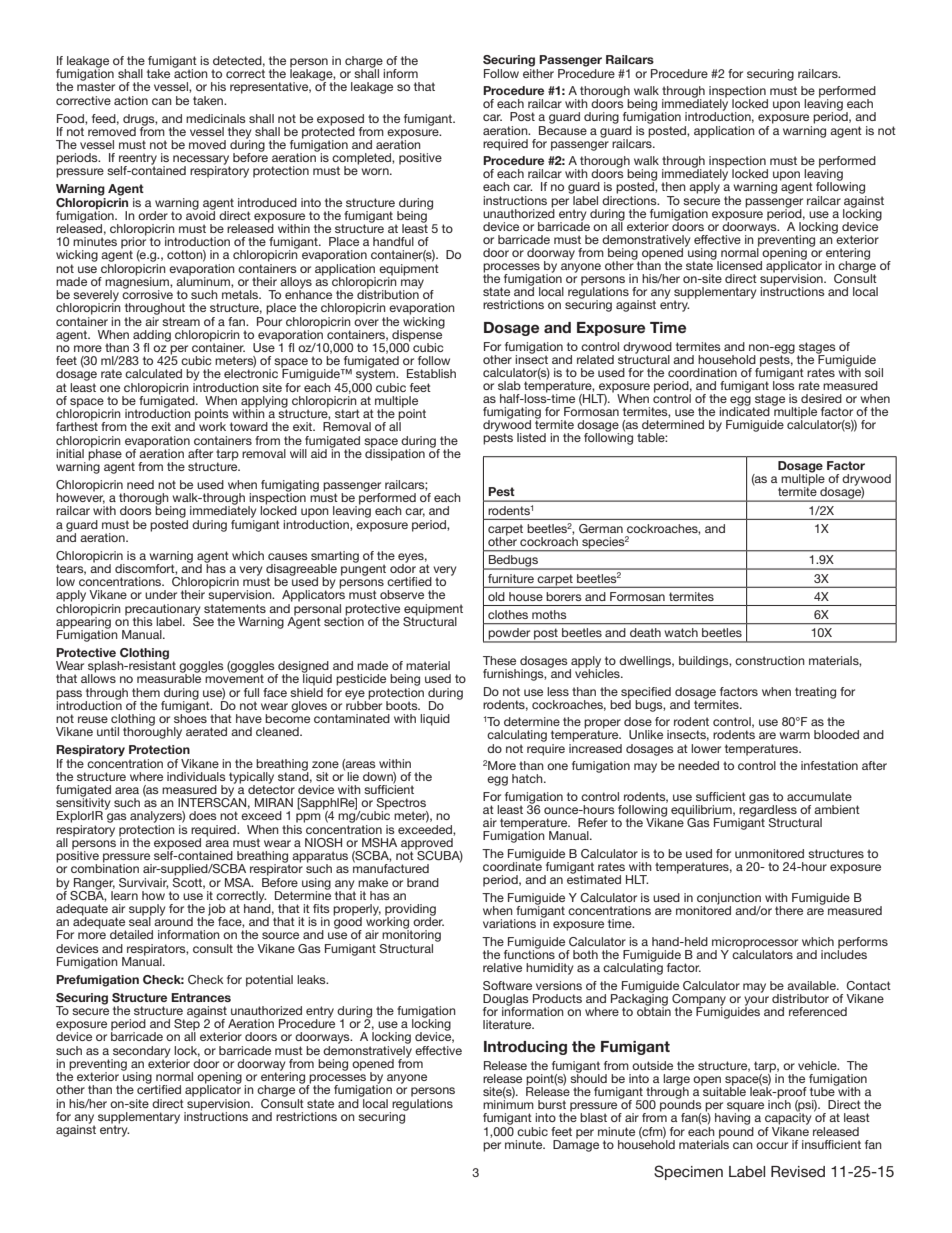 The height and width of the document is (1233, 952). Describe the element at coordinates (216, 118) in the document. I see `medicinals` at that location.
